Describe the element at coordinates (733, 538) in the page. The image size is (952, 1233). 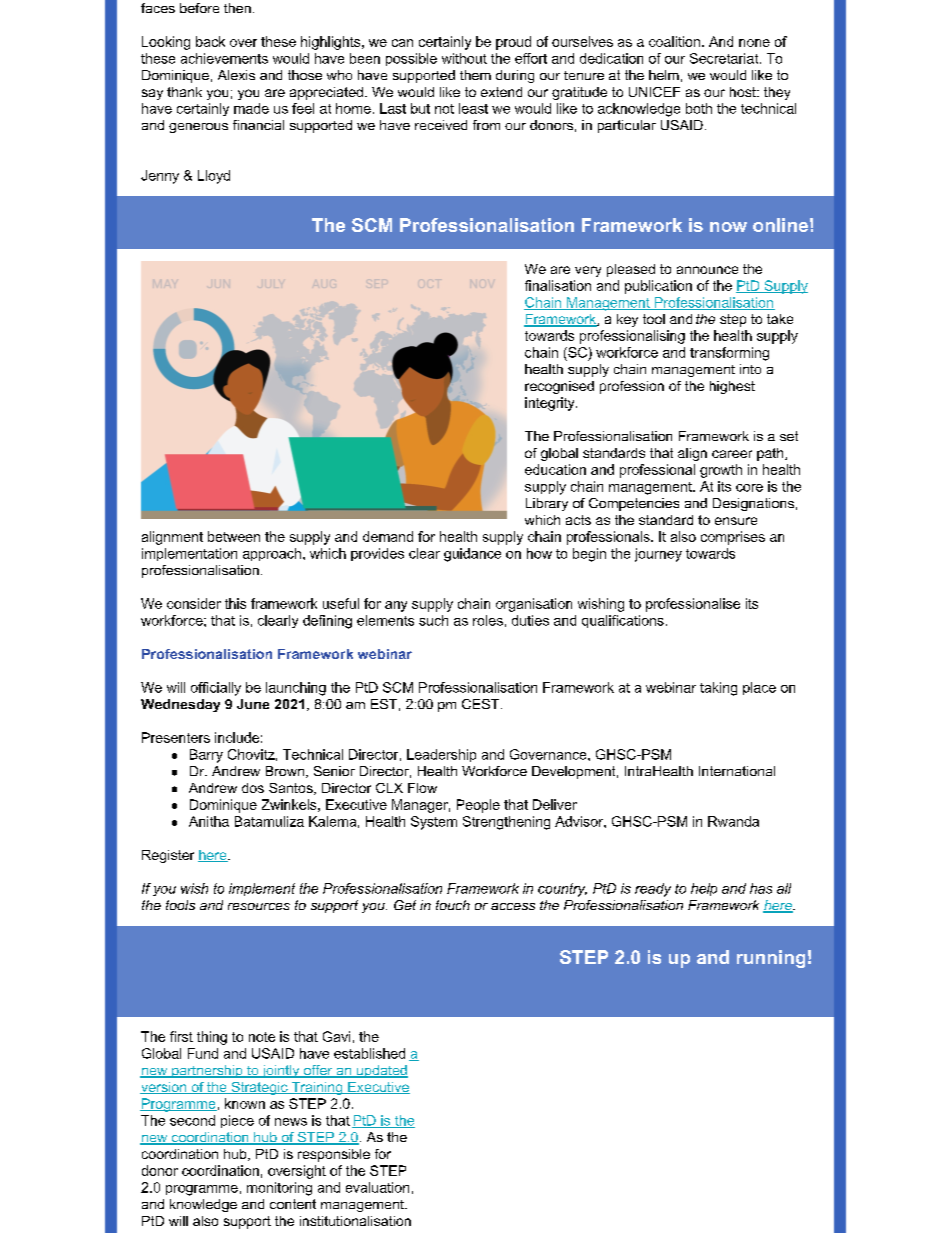
I see `comprises` at that location.
